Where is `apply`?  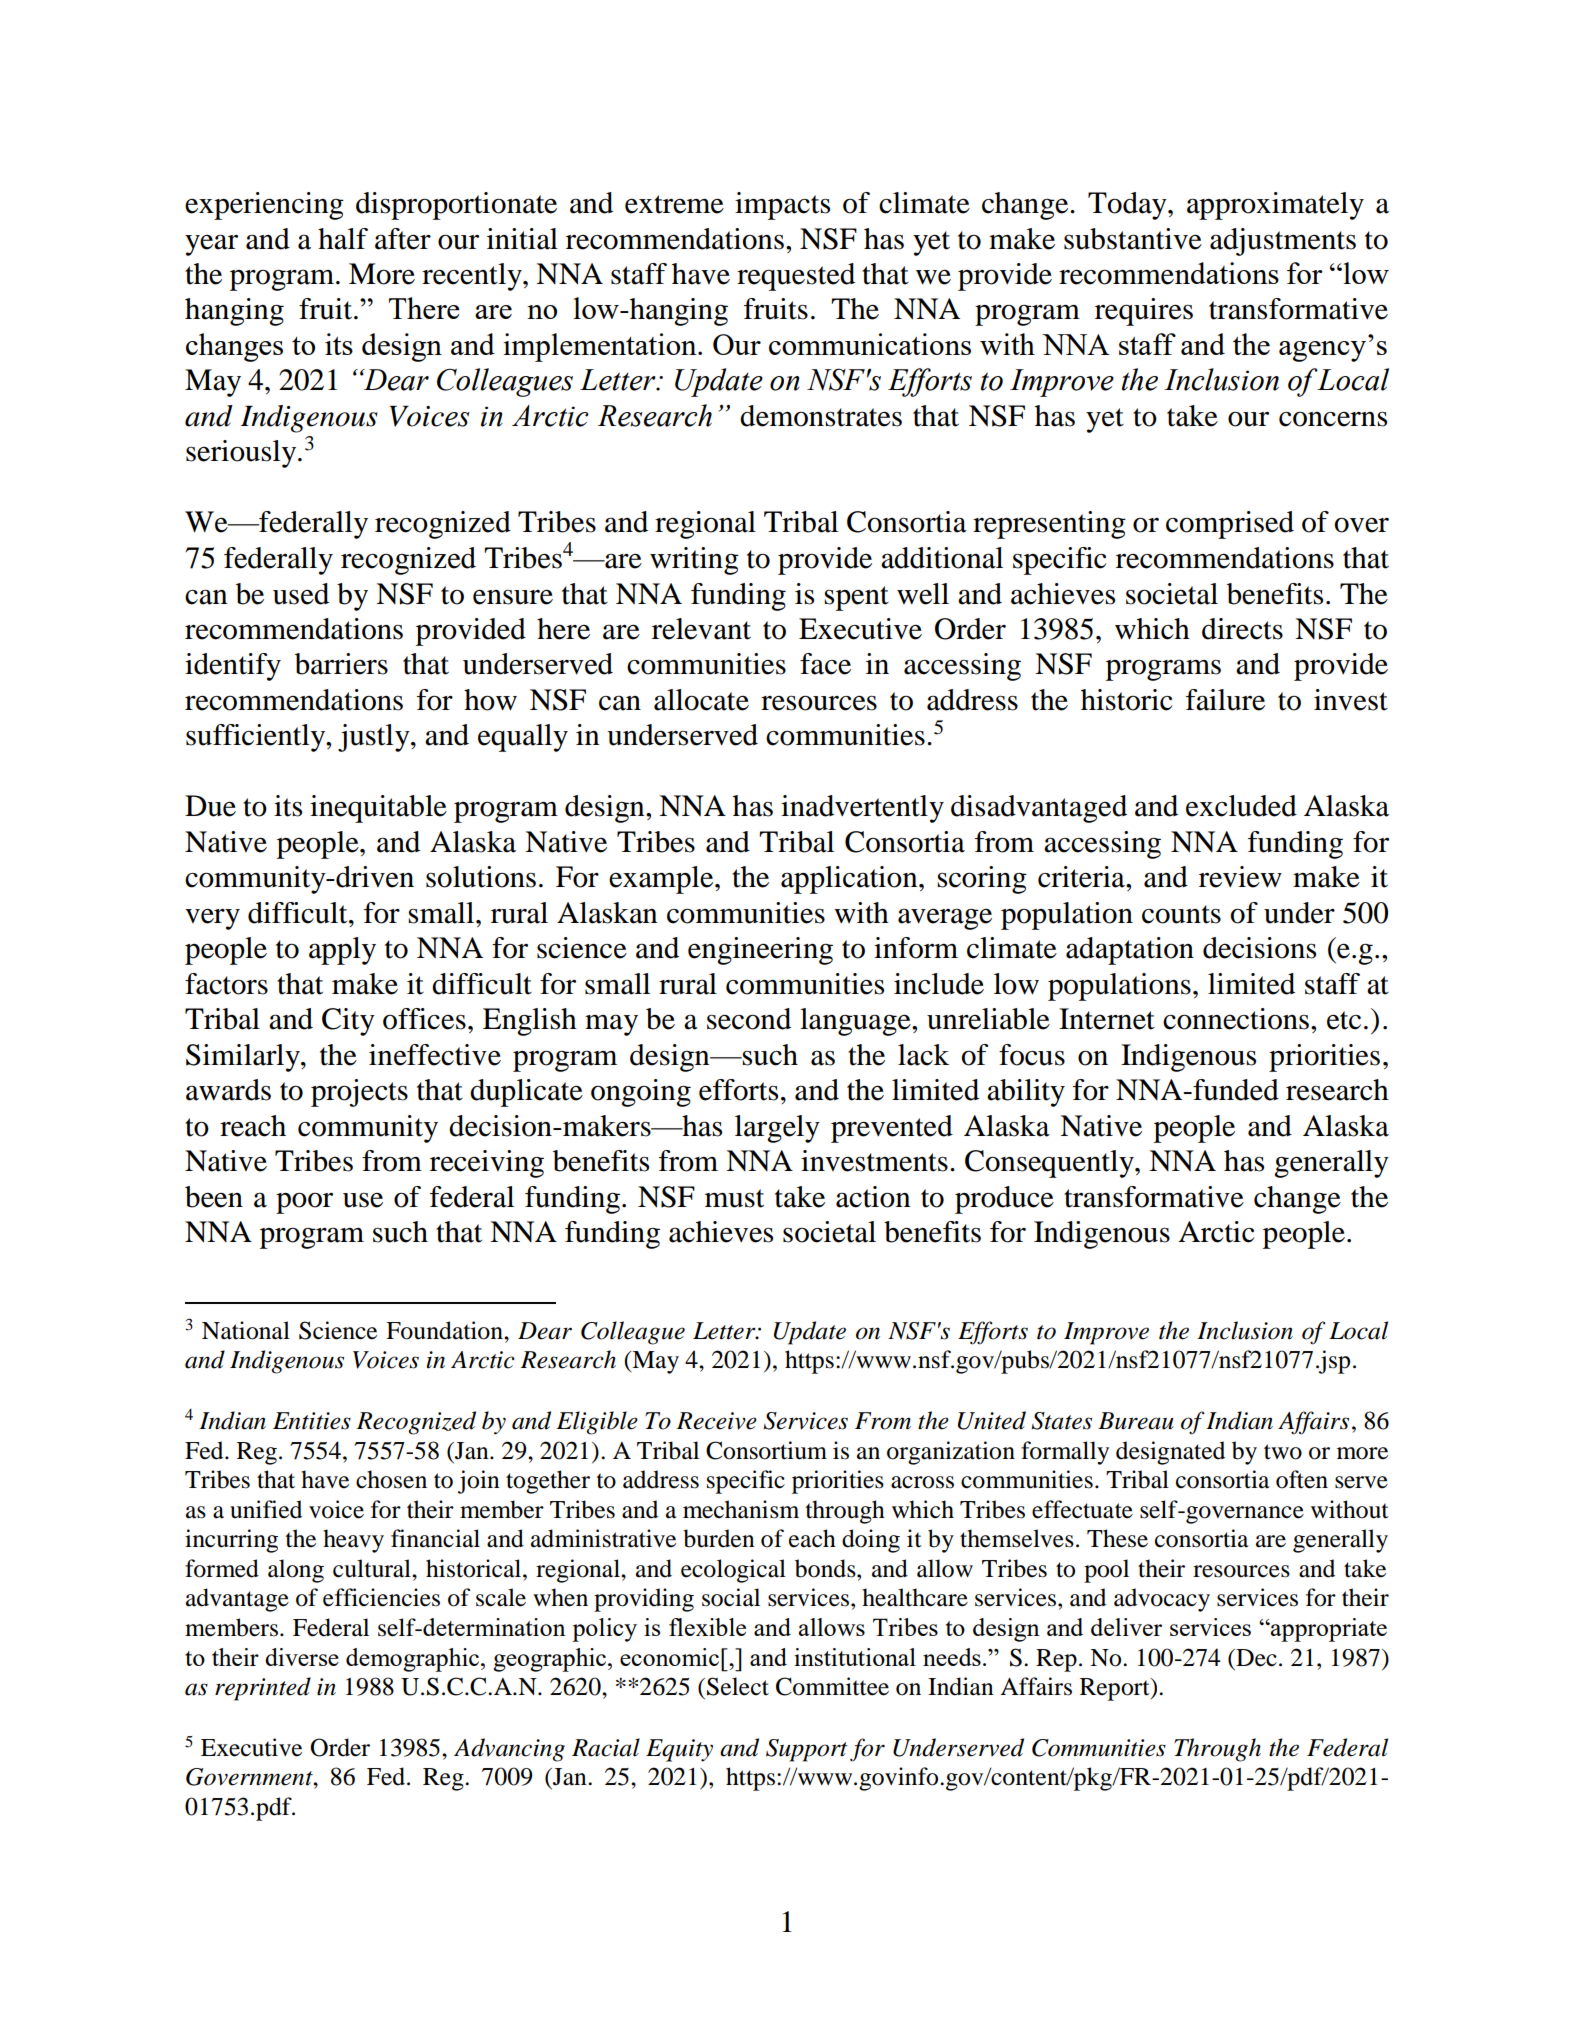 apply is located at coordinates (342, 951).
